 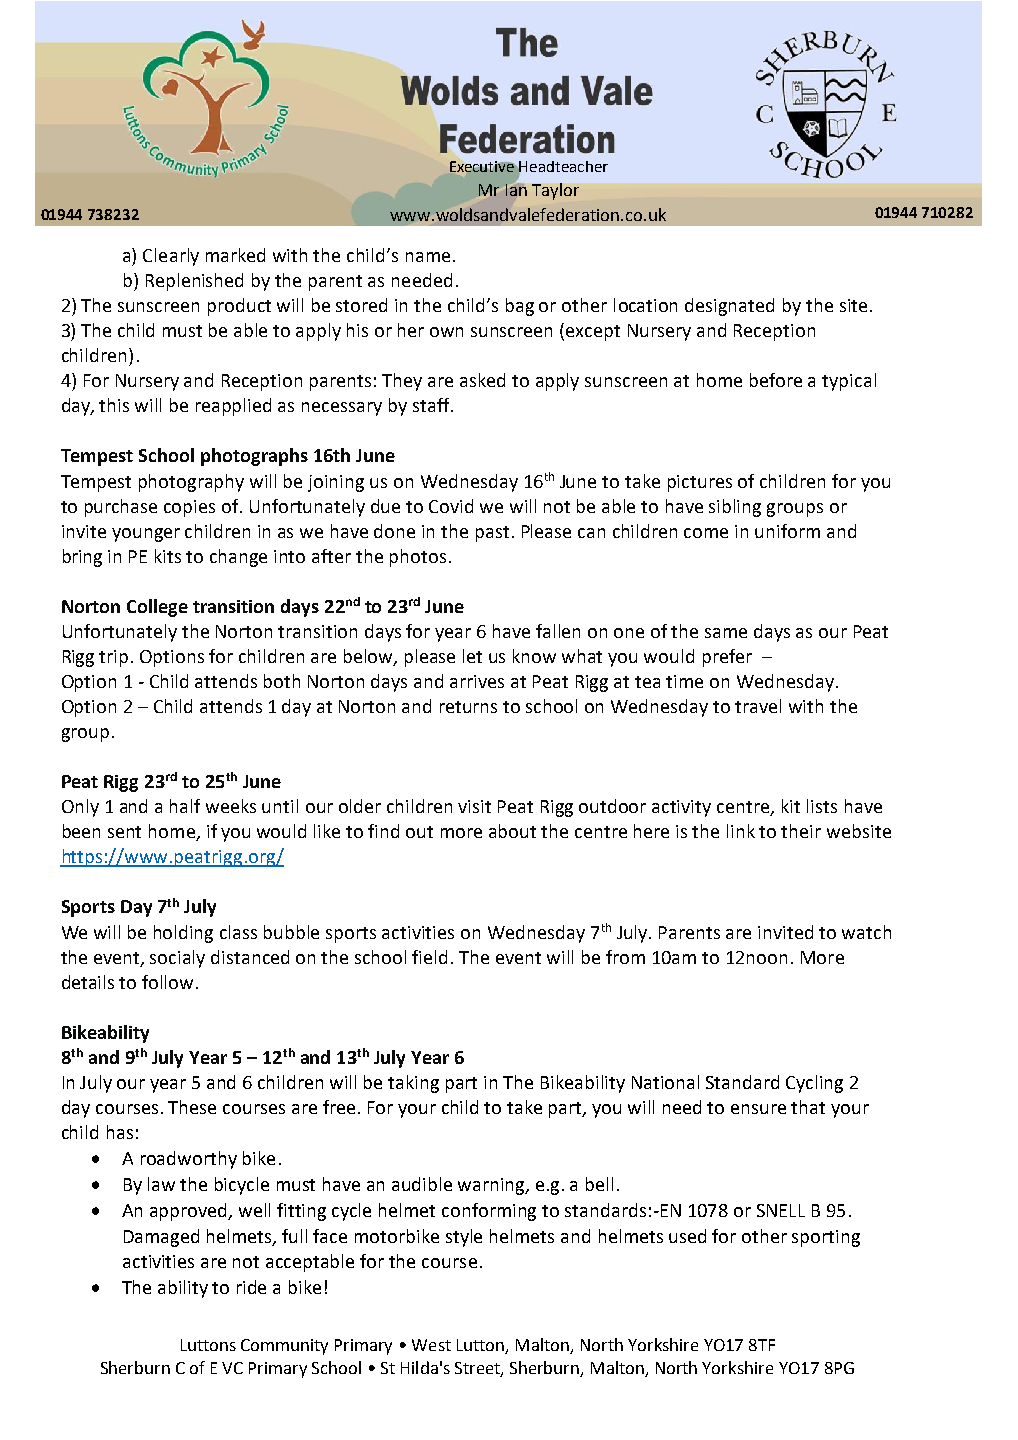 What do you see at coordinates (183, 934) in the screenshot?
I see `holding` at bounding box center [183, 934].
